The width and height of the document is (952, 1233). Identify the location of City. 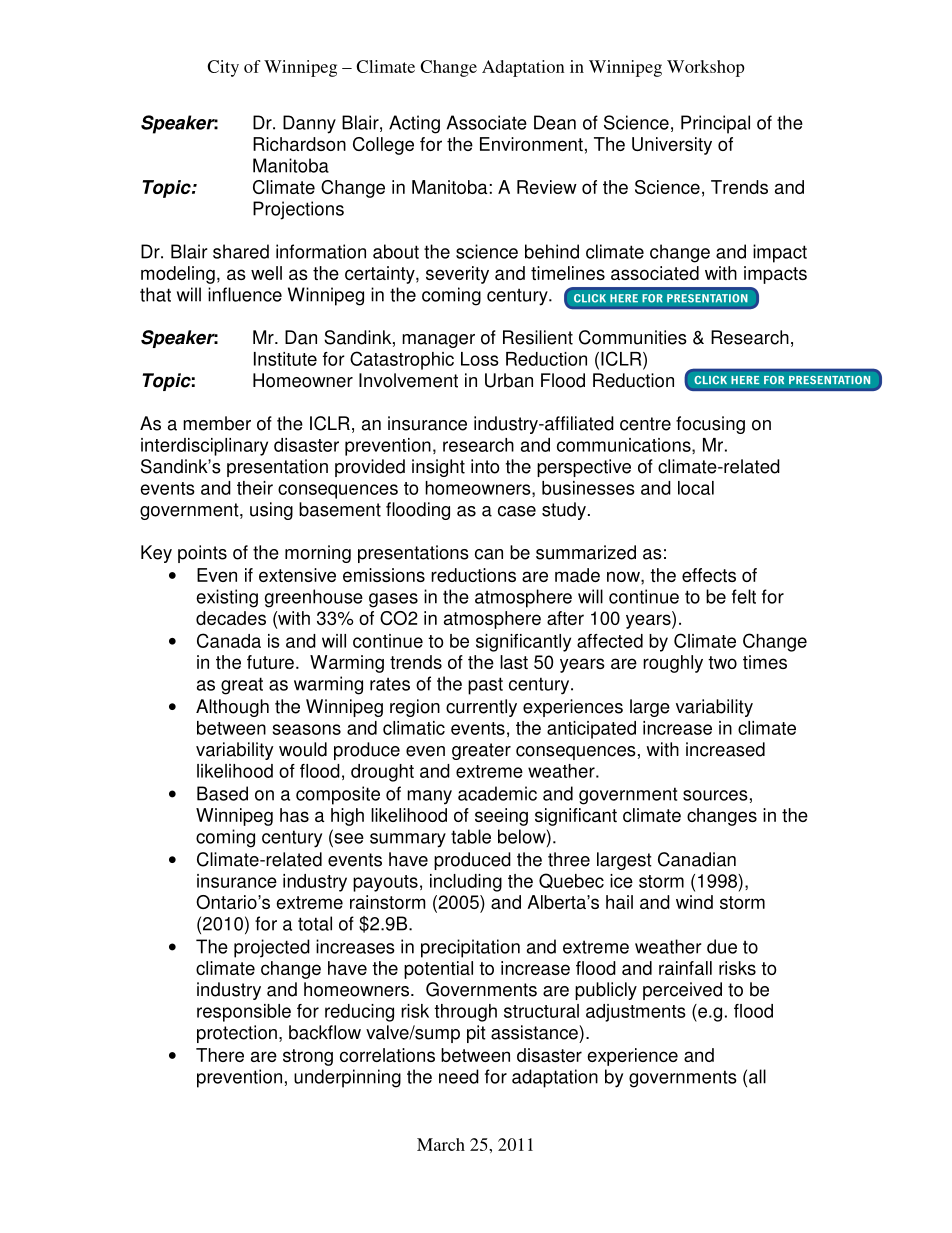
(223, 68).
